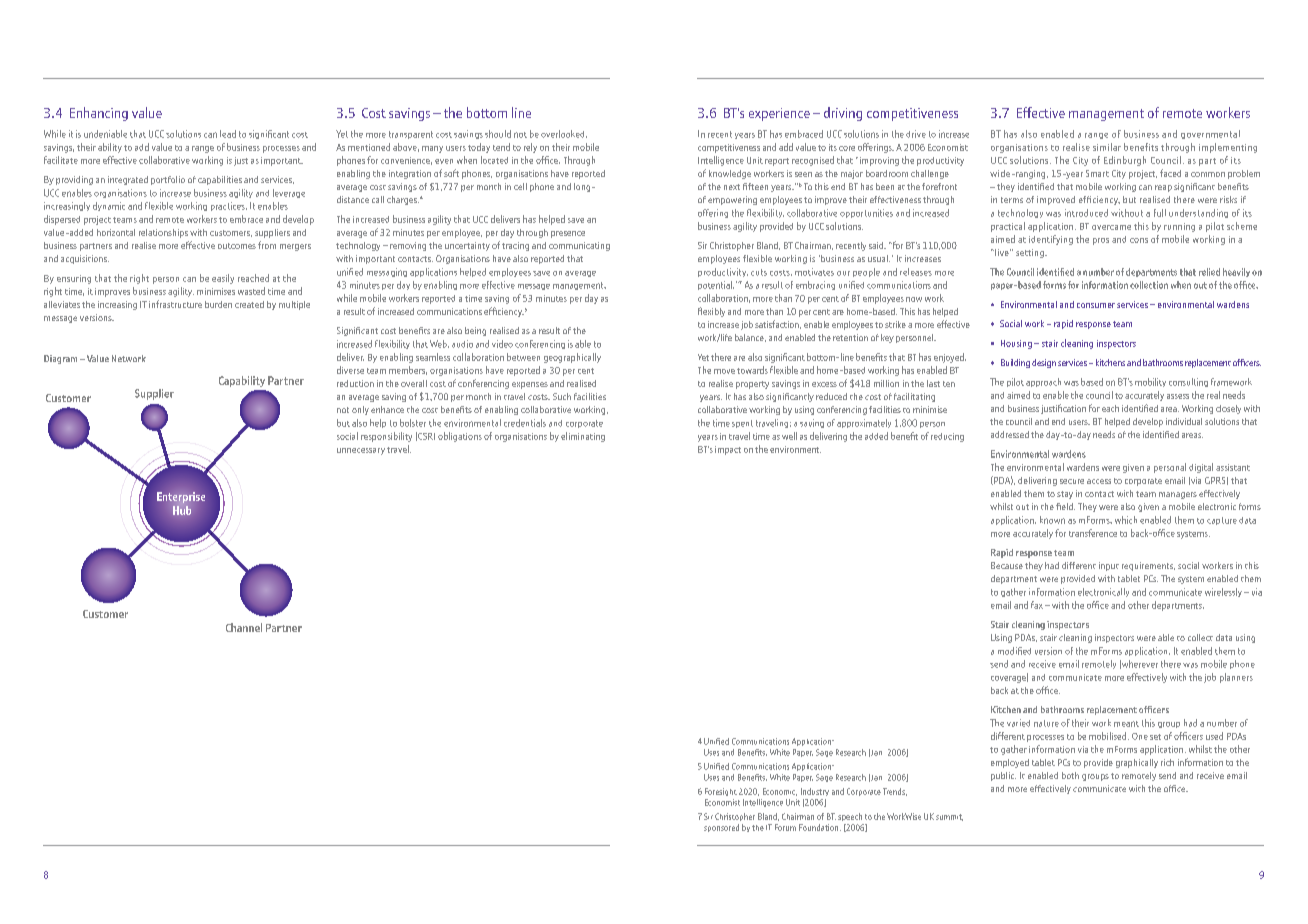 The height and width of the screenshot is (924, 1308). What do you see at coordinates (244, 627) in the screenshot?
I see `Channel` at bounding box center [244, 627].
